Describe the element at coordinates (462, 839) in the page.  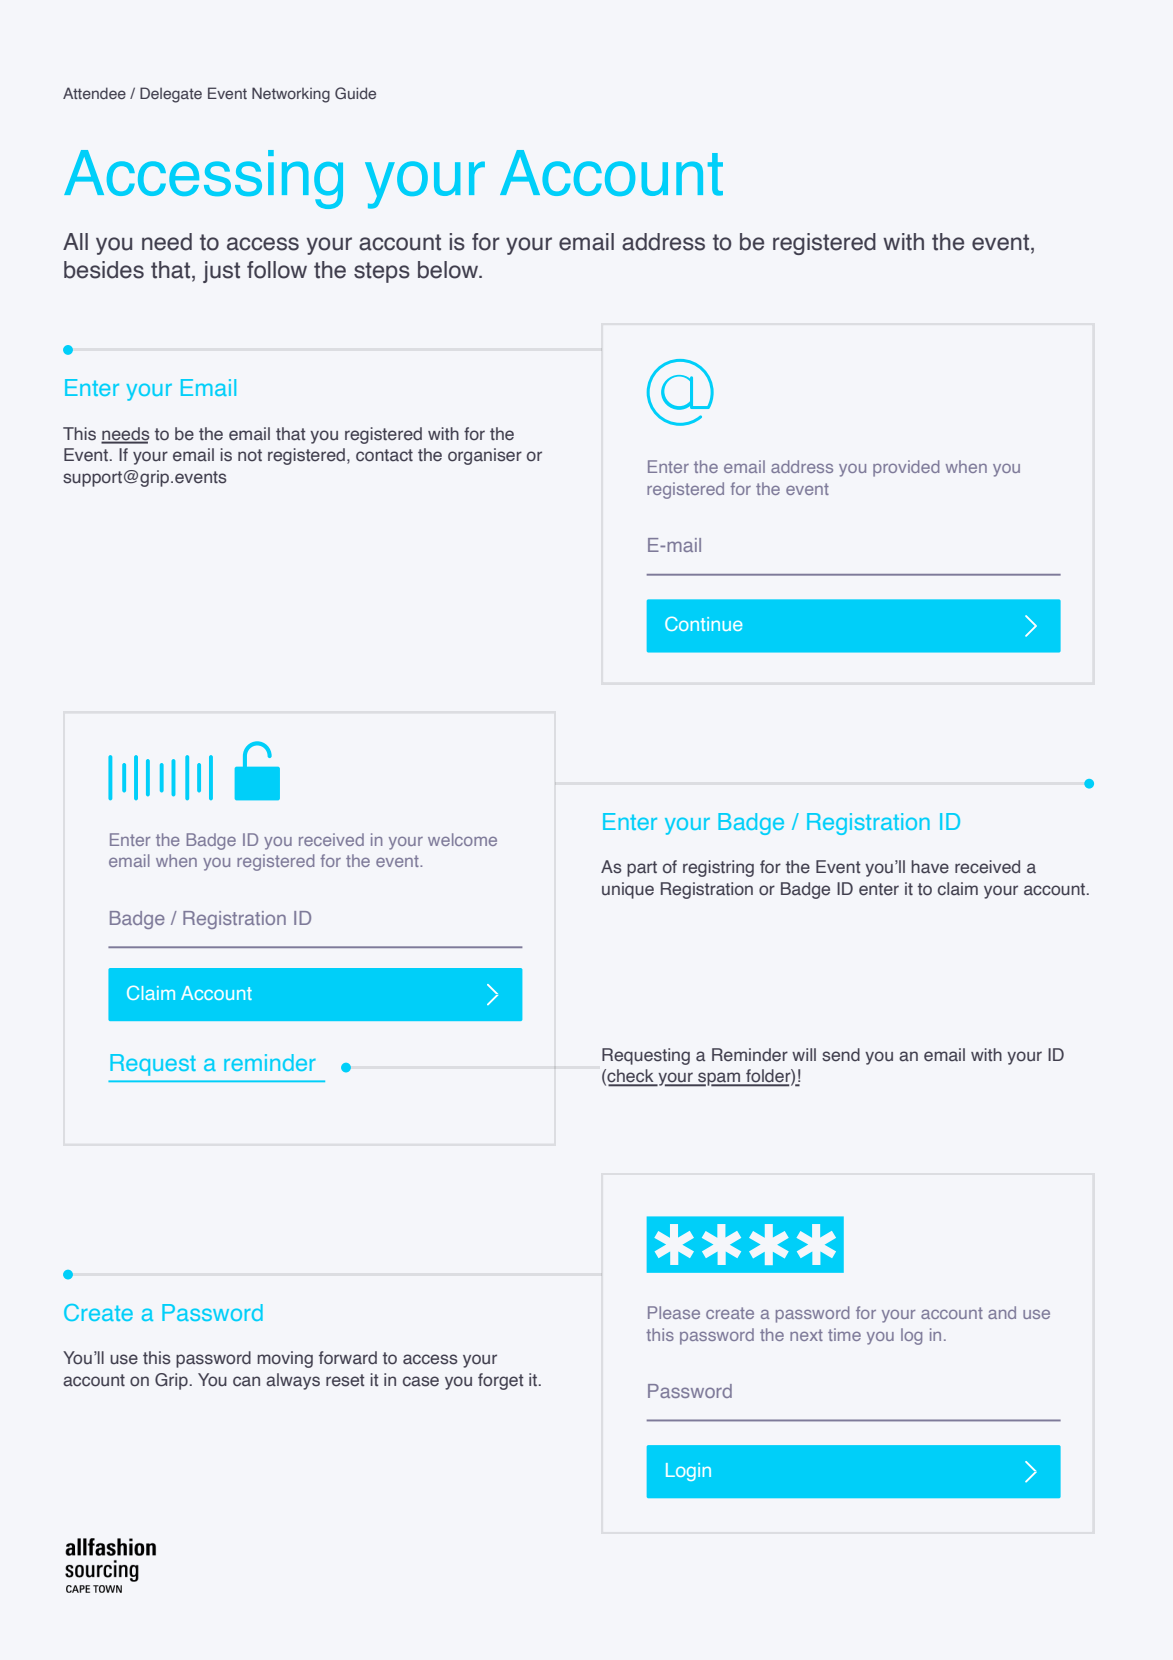
I see `welcome` at that location.
